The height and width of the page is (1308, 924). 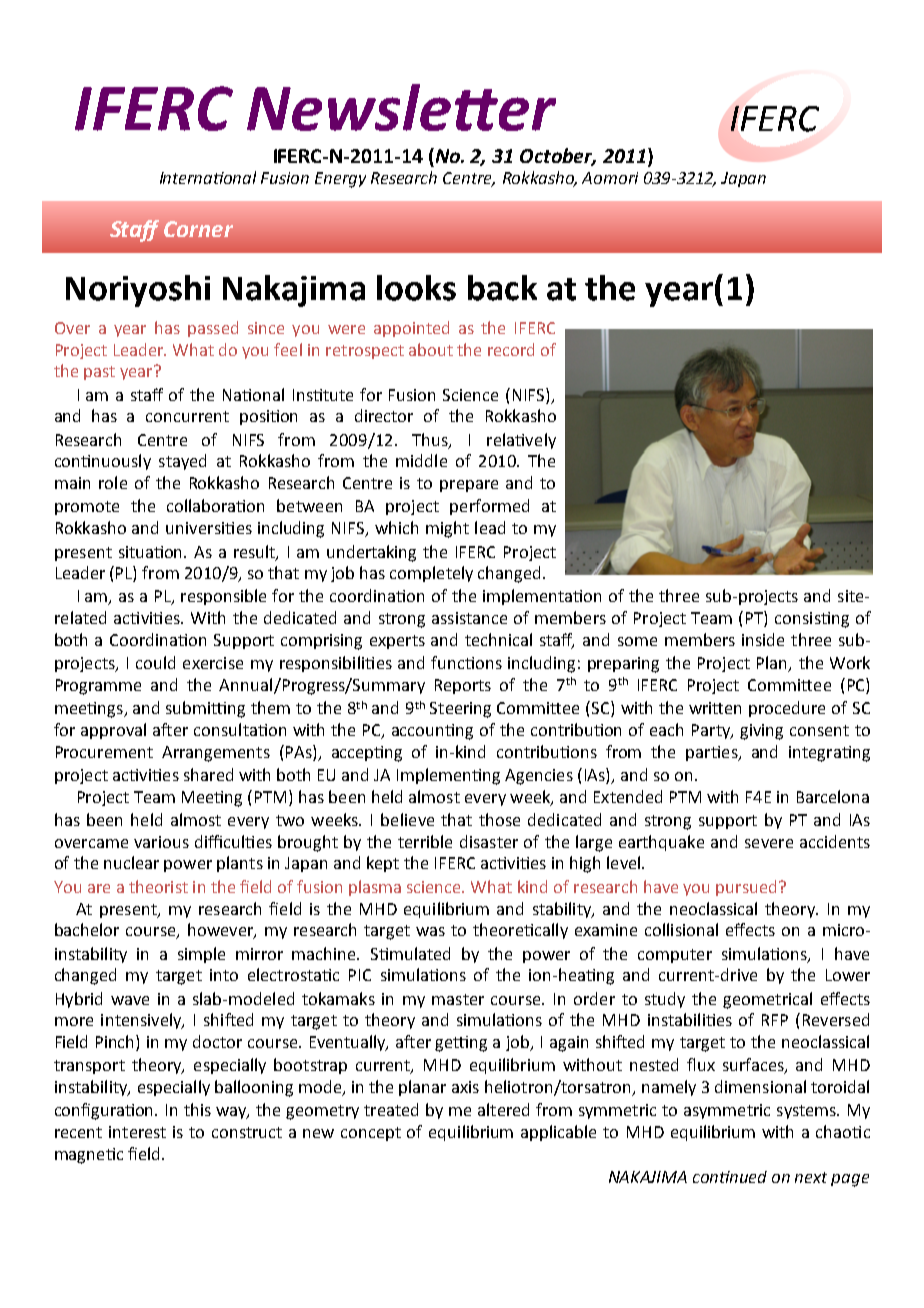 I want to click on performed, so click(x=489, y=507).
